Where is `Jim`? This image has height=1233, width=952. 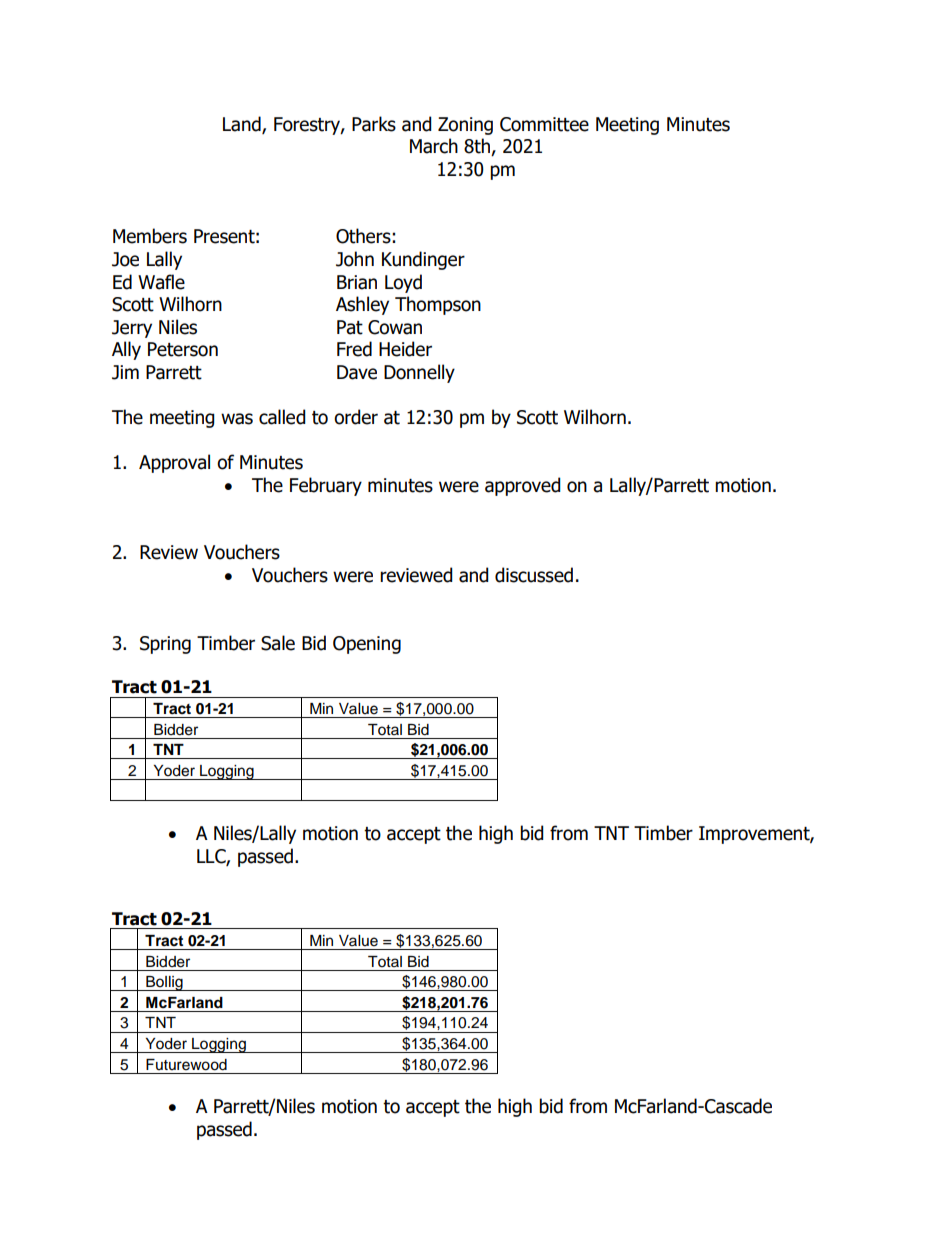
Jim is located at coordinates (125, 372).
